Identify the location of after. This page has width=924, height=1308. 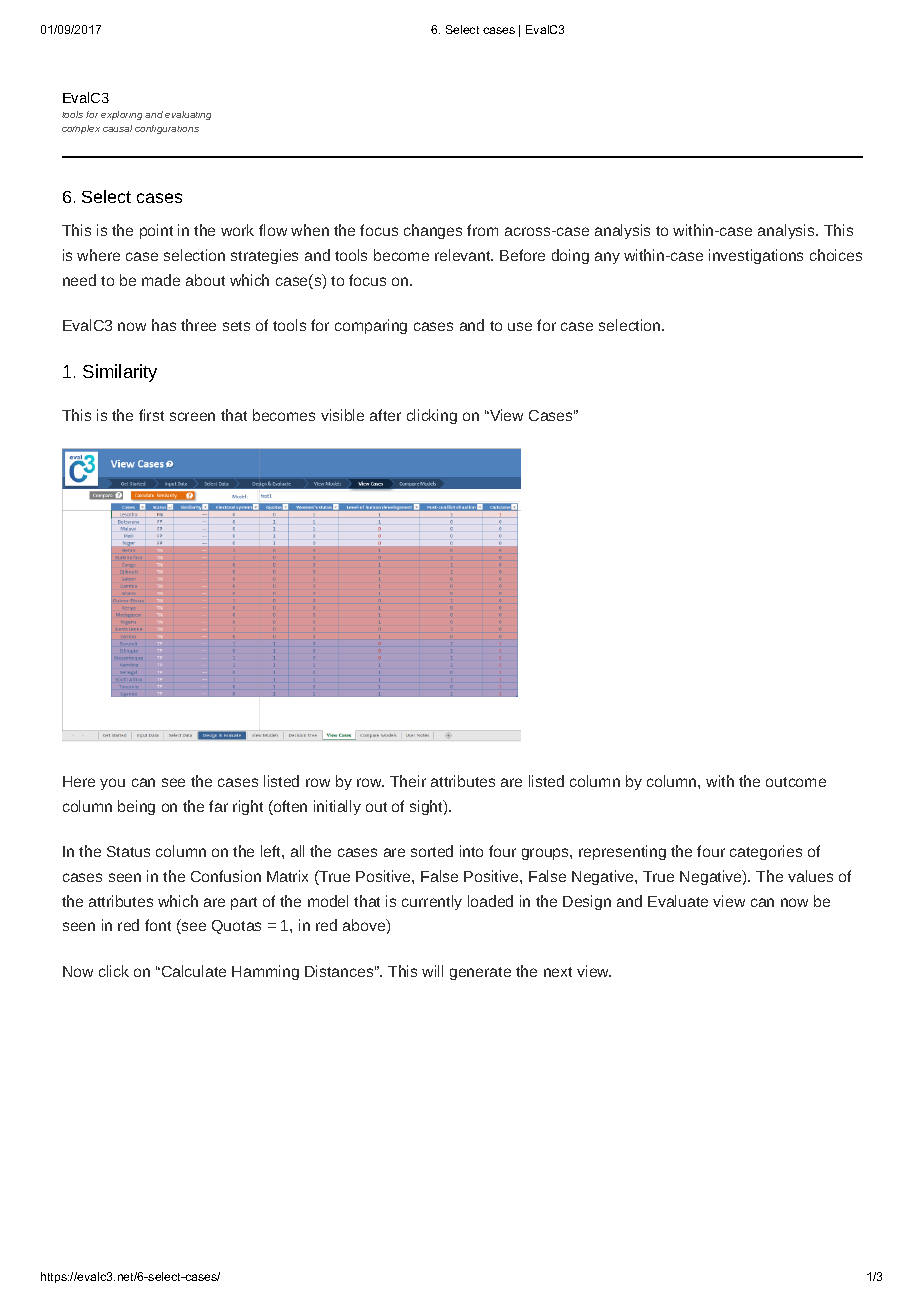
(385, 415).
